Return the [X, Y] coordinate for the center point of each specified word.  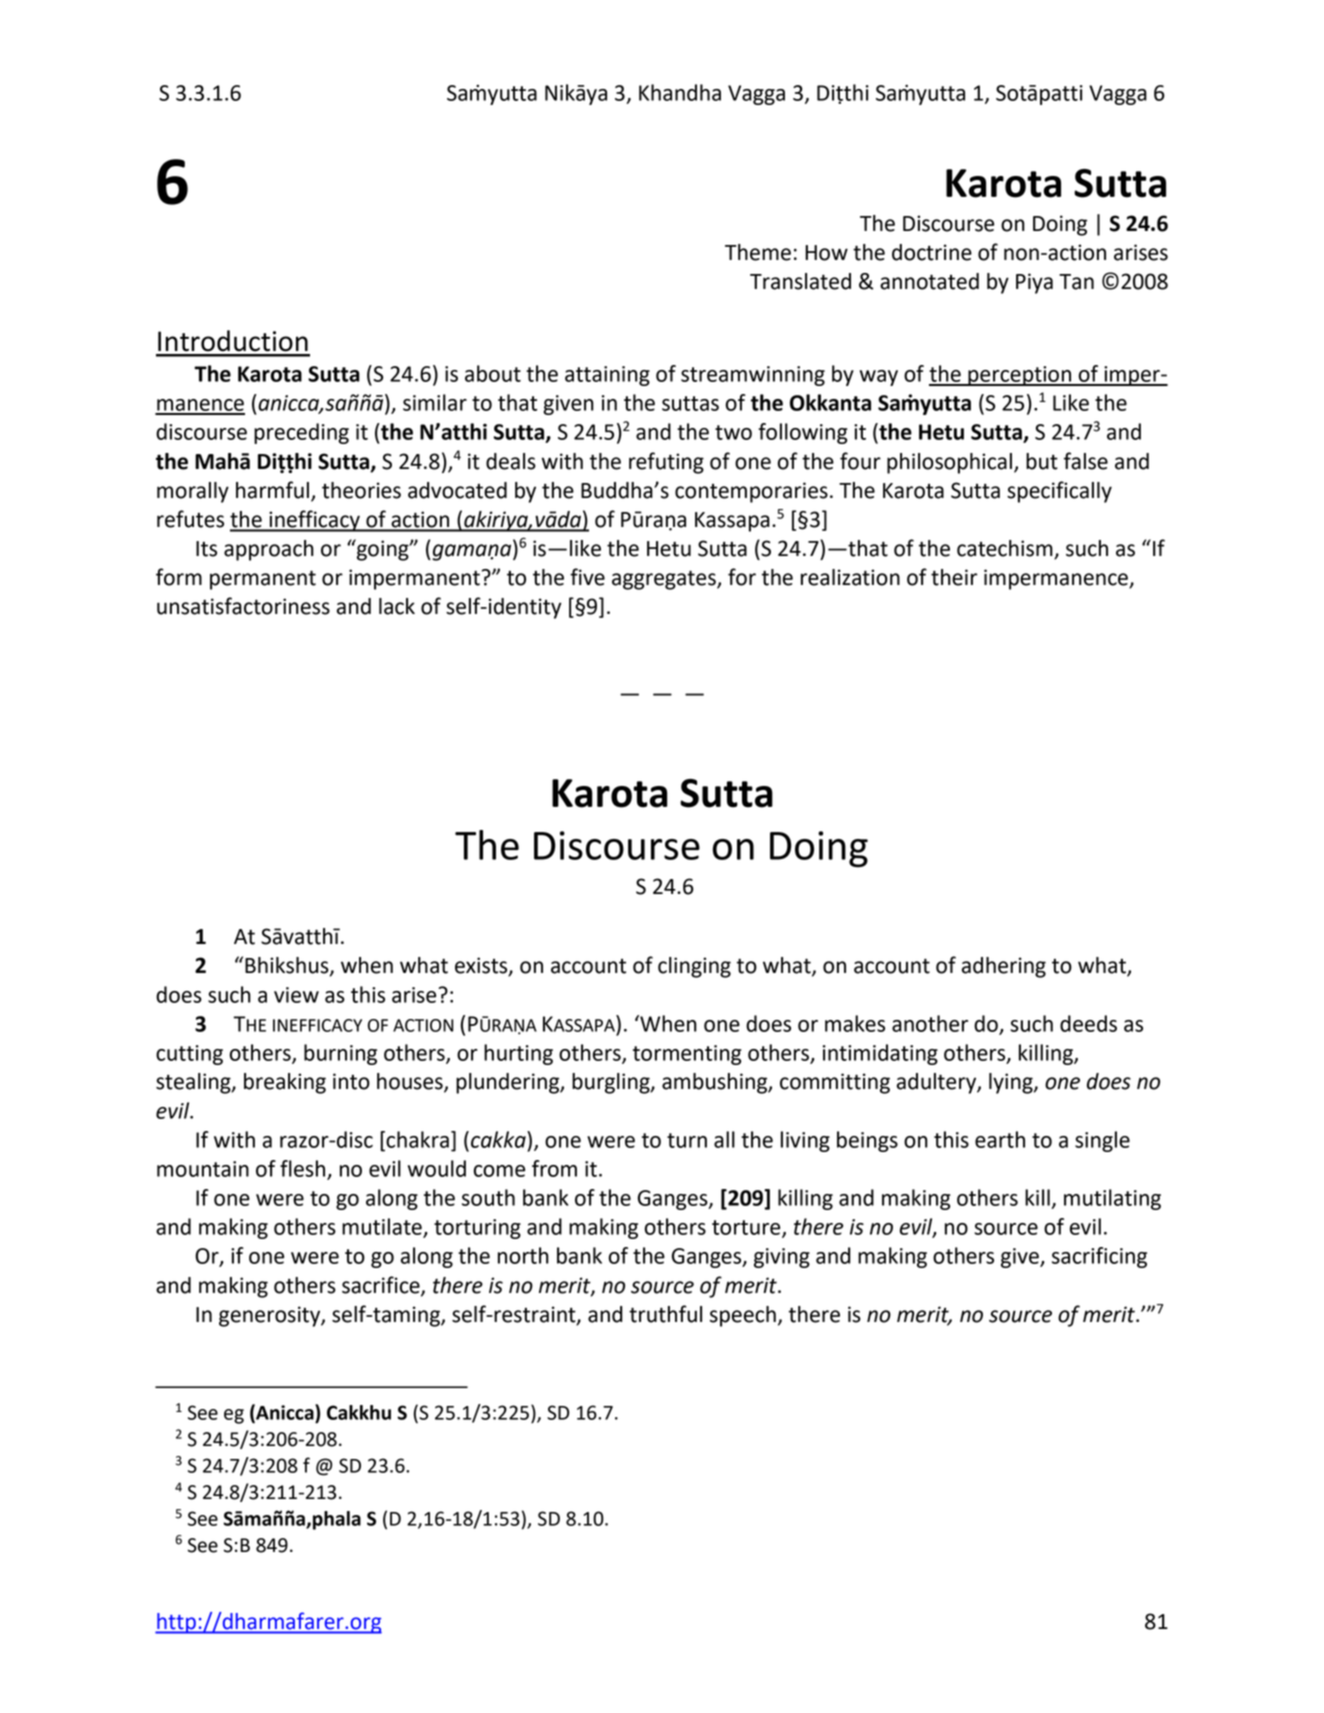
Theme [758, 252]
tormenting [687, 1055]
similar [435, 402]
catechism [1006, 549]
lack [397, 606]
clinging [694, 967]
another [930, 1023]
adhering [1004, 967]
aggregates [665, 580]
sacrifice [382, 1285]
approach [269, 550]
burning [340, 1054]
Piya [1034, 283]
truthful [665, 1314]
